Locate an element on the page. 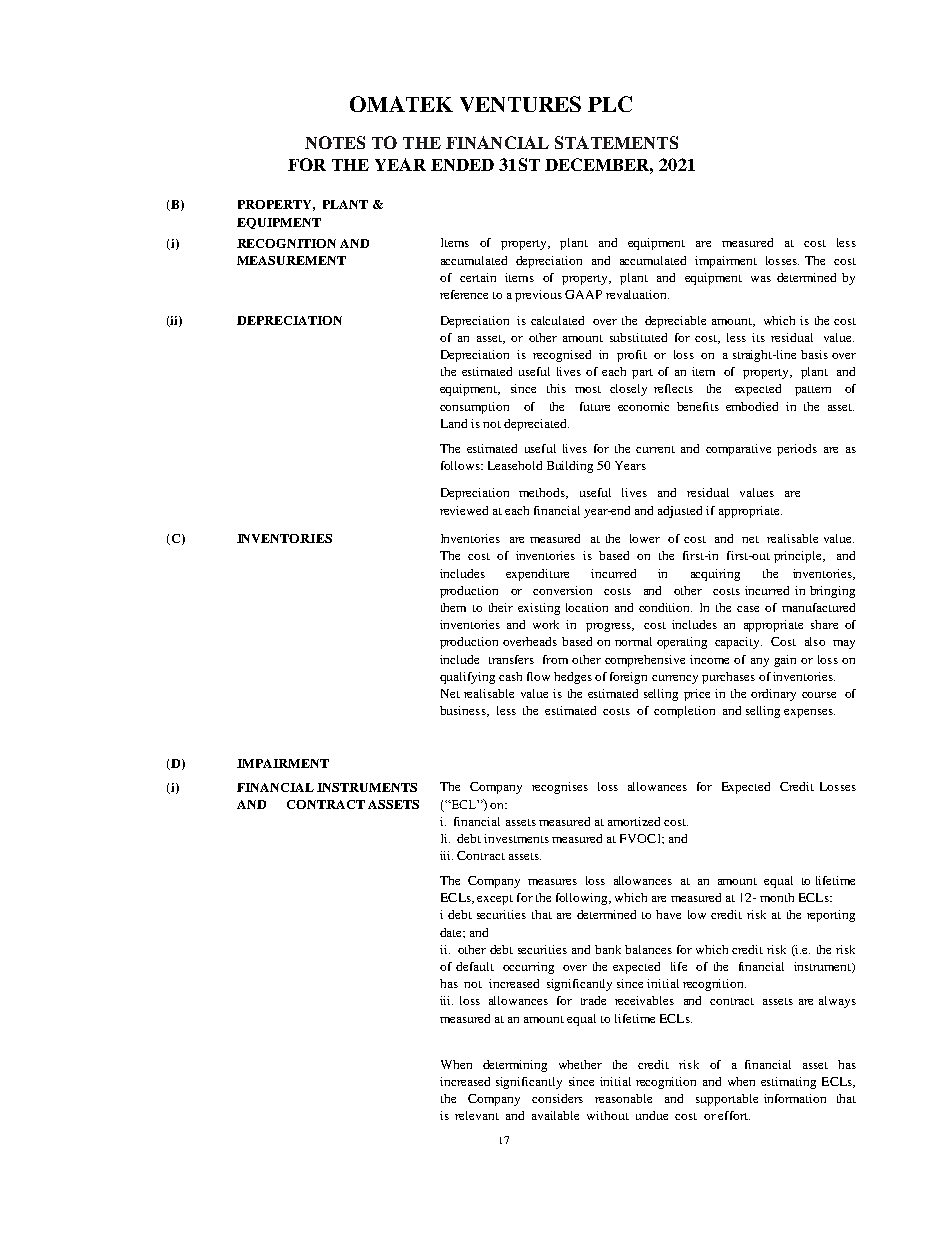 The image size is (952, 1233). was is located at coordinates (761, 279).
